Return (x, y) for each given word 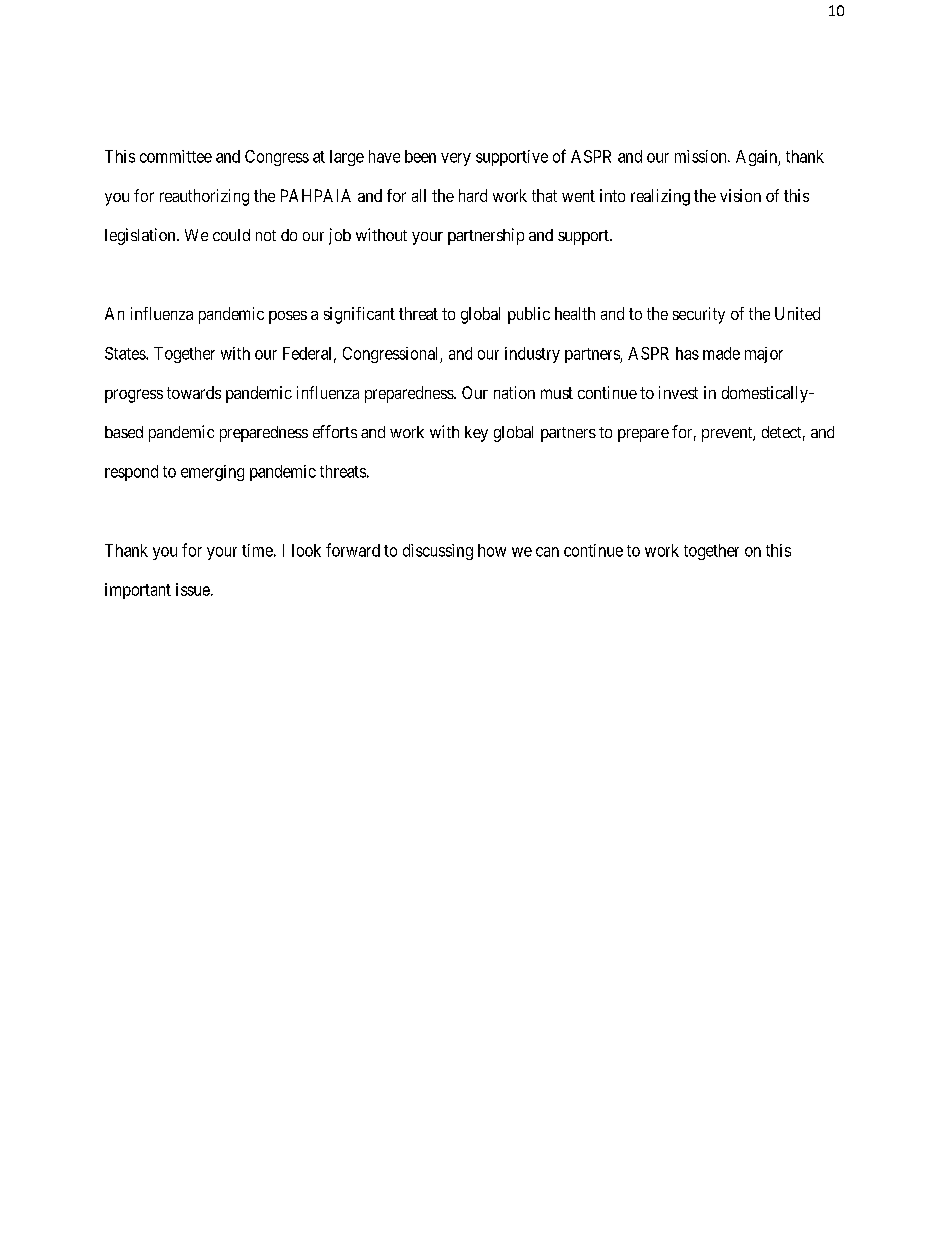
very (456, 159)
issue (193, 589)
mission (702, 156)
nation (514, 392)
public (529, 315)
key (476, 434)
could (231, 235)
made (721, 353)
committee (176, 156)
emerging (212, 473)
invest (678, 392)
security (699, 315)
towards (194, 392)
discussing (438, 552)
